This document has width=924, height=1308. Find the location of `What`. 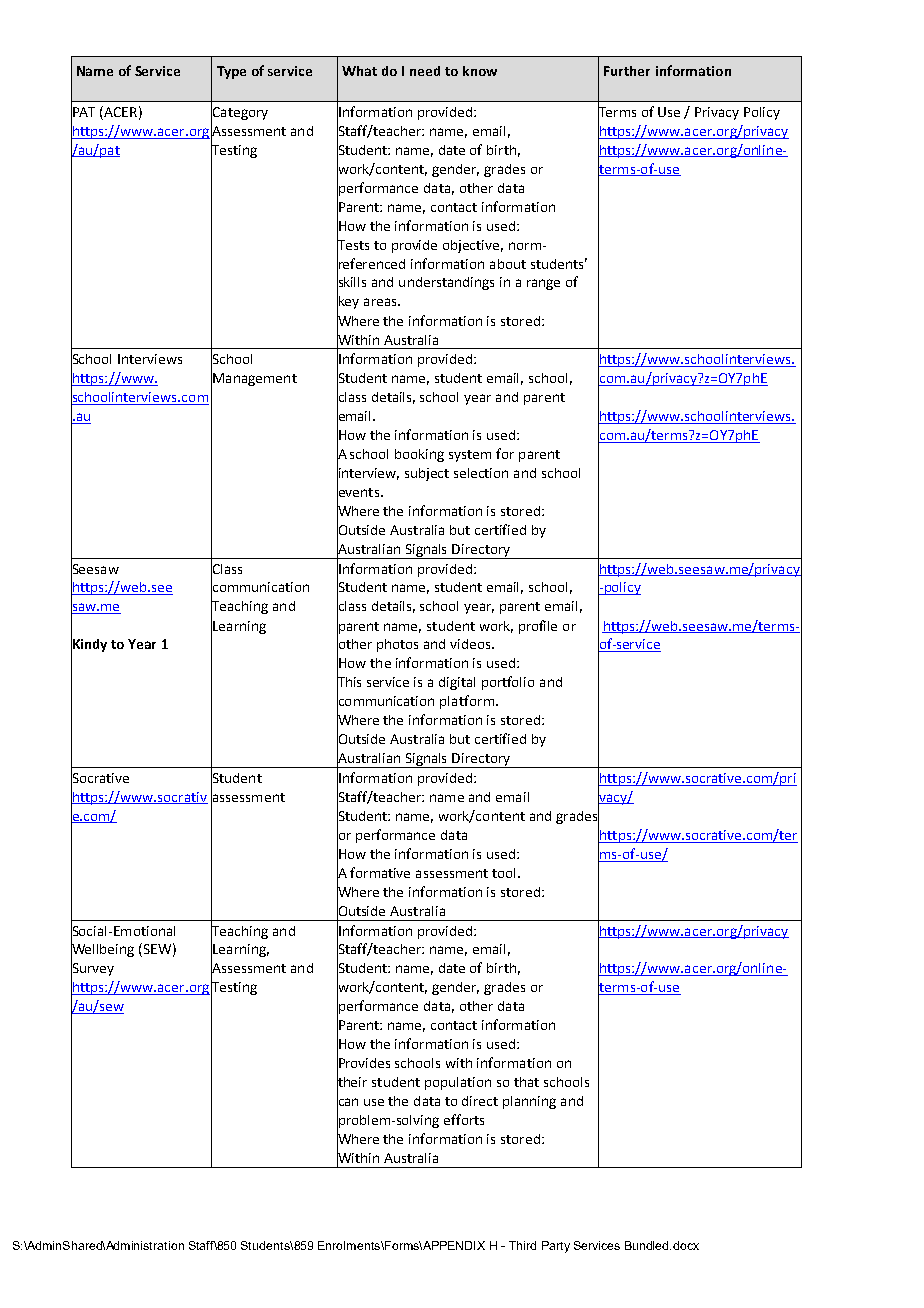

What is located at coordinates (359, 71).
